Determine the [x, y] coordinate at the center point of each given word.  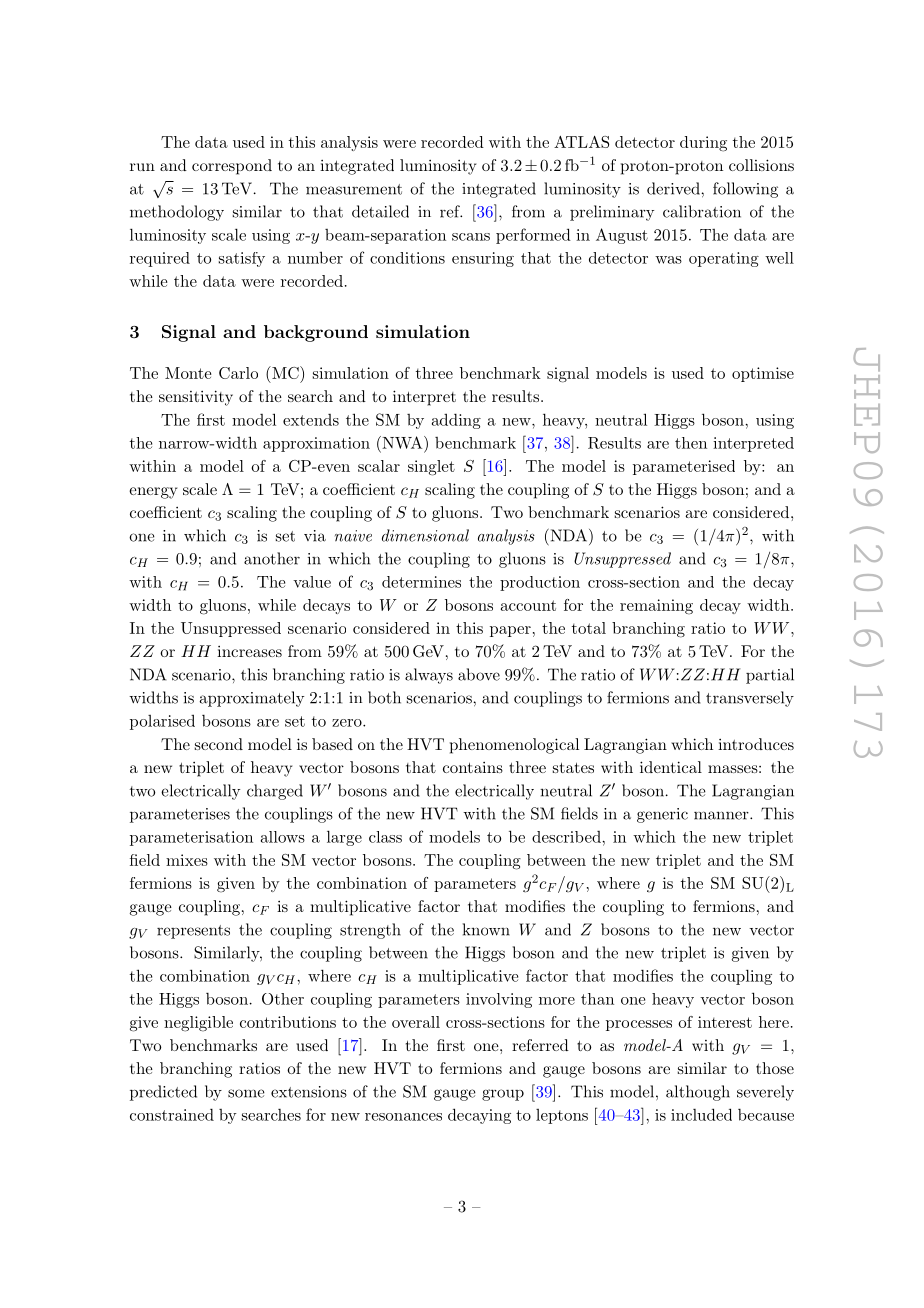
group [503, 1095]
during [703, 144]
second [219, 744]
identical [671, 767]
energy [153, 493]
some [246, 1093]
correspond [232, 167]
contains [473, 767]
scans [471, 237]
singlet [431, 468]
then [691, 443]
